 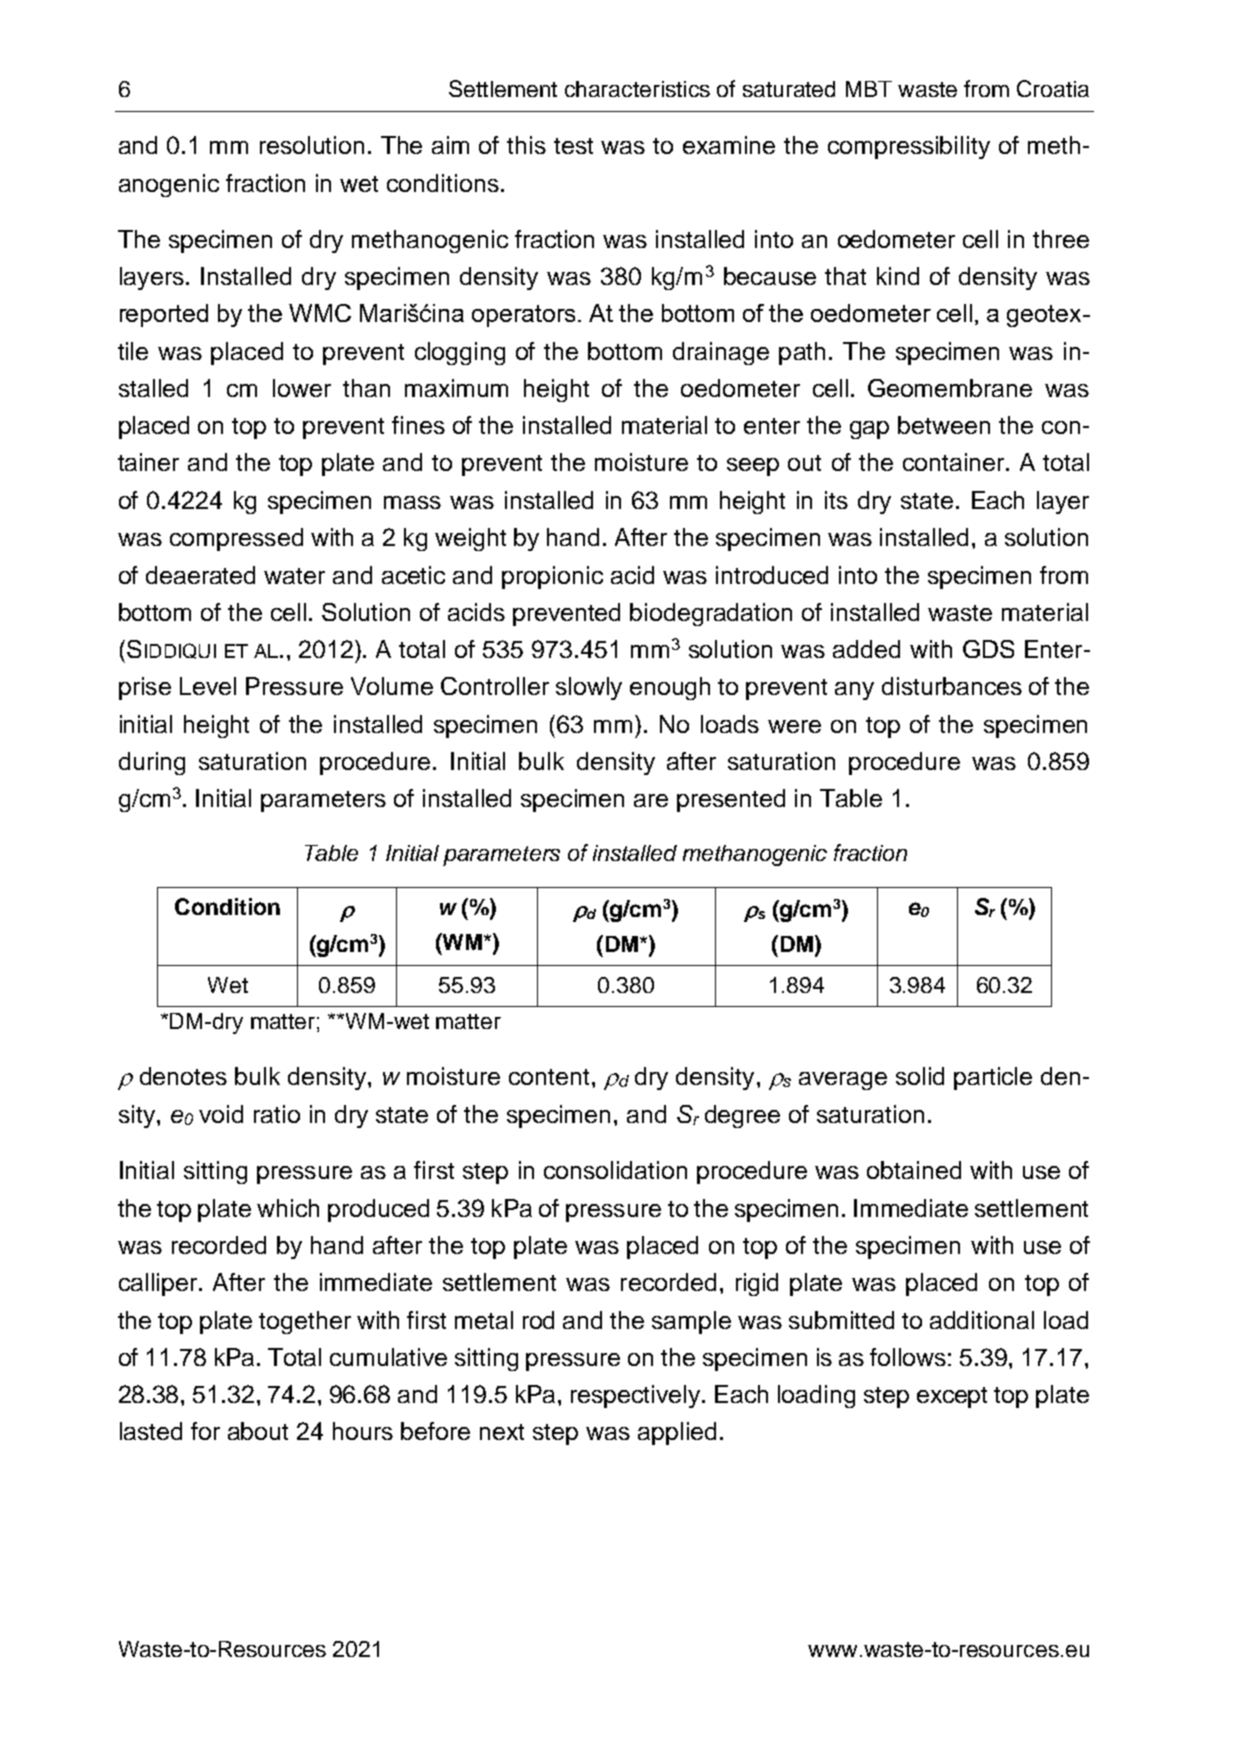 I want to click on compressed, so click(x=236, y=539).
